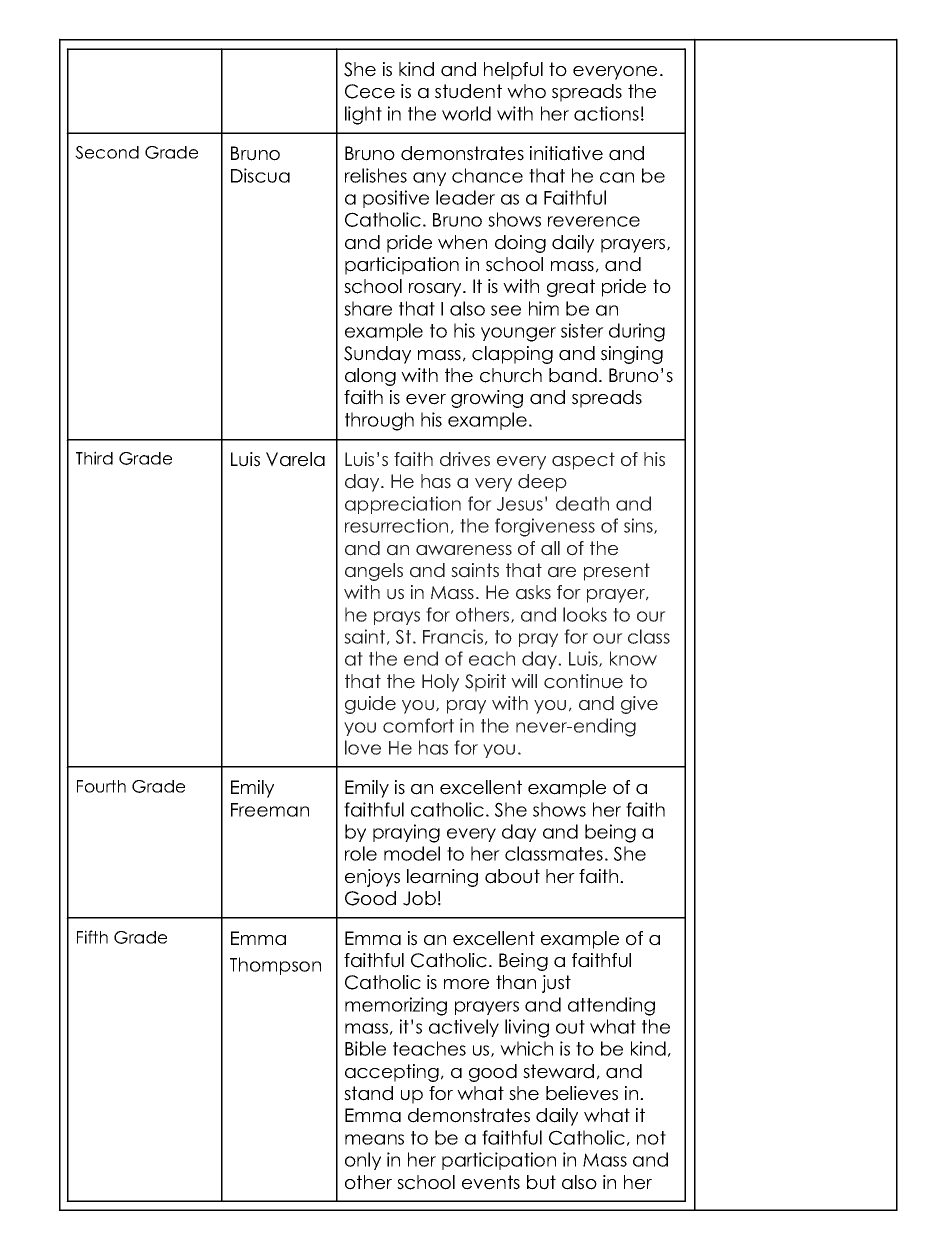 The width and height of the page is (952, 1233). I want to click on actions, so click(606, 113).
